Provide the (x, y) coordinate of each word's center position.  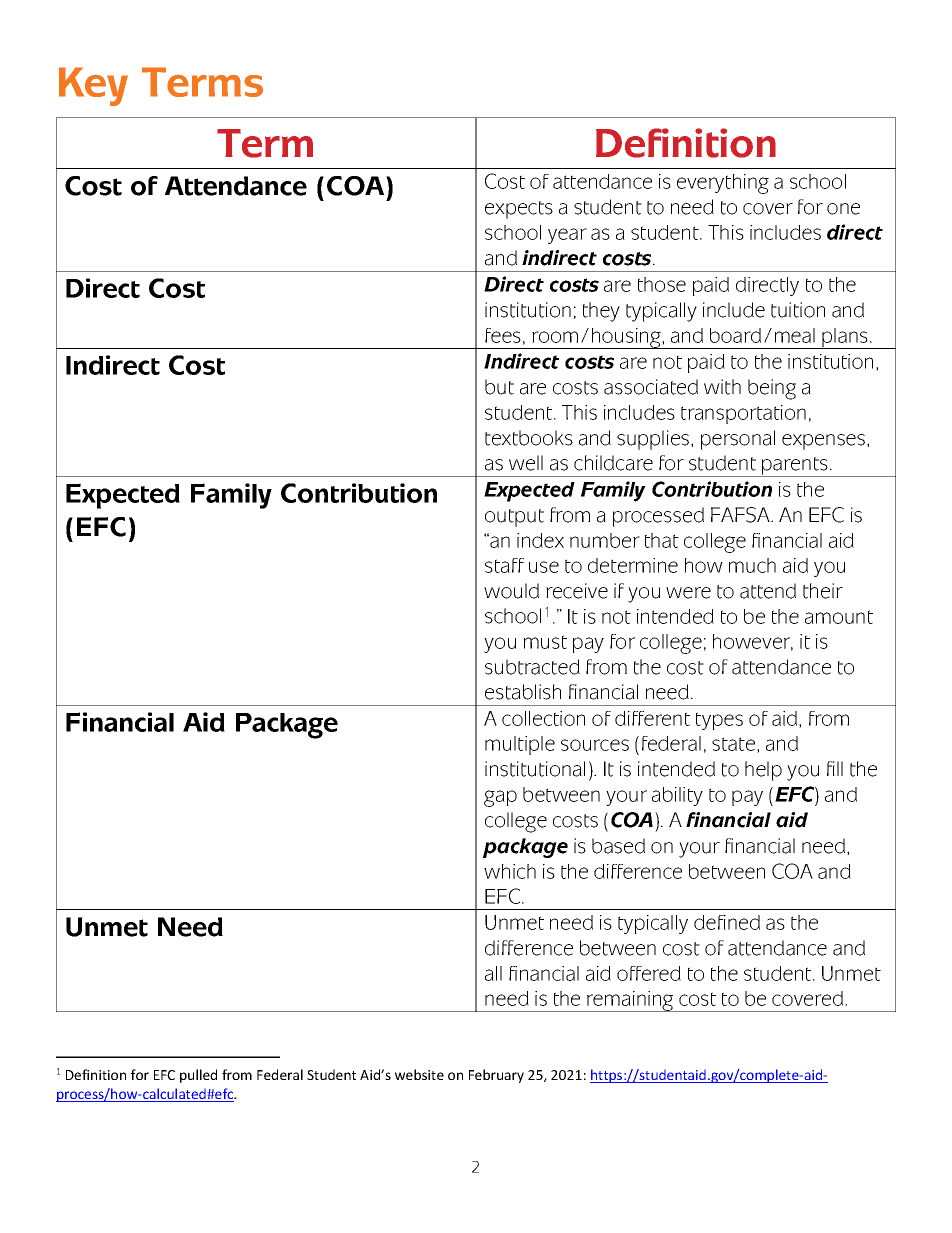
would (511, 591)
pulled (198, 1076)
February (496, 1076)
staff (504, 565)
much (752, 565)
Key (93, 86)
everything (723, 184)
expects (519, 210)
